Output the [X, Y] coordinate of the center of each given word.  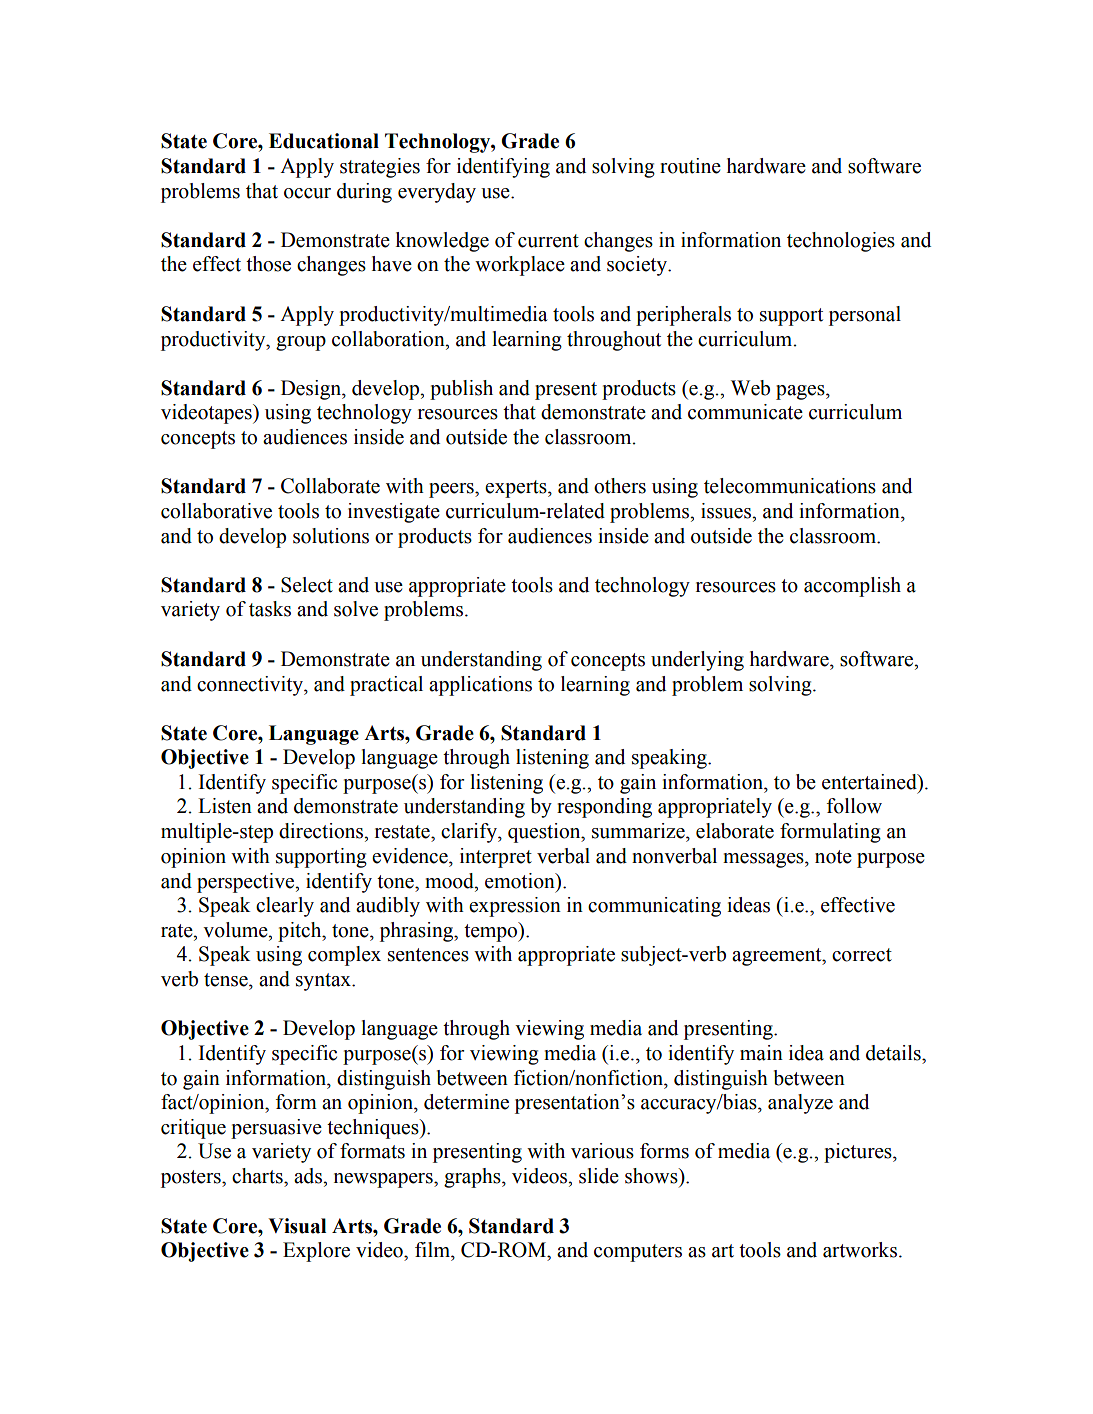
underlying [697, 661]
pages [801, 392]
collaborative [216, 511]
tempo [492, 932]
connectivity [251, 686]
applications [480, 686]
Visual [297, 1226]
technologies [841, 242]
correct [862, 955]
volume [236, 930]
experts [517, 489]
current [548, 241]
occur [307, 193]
